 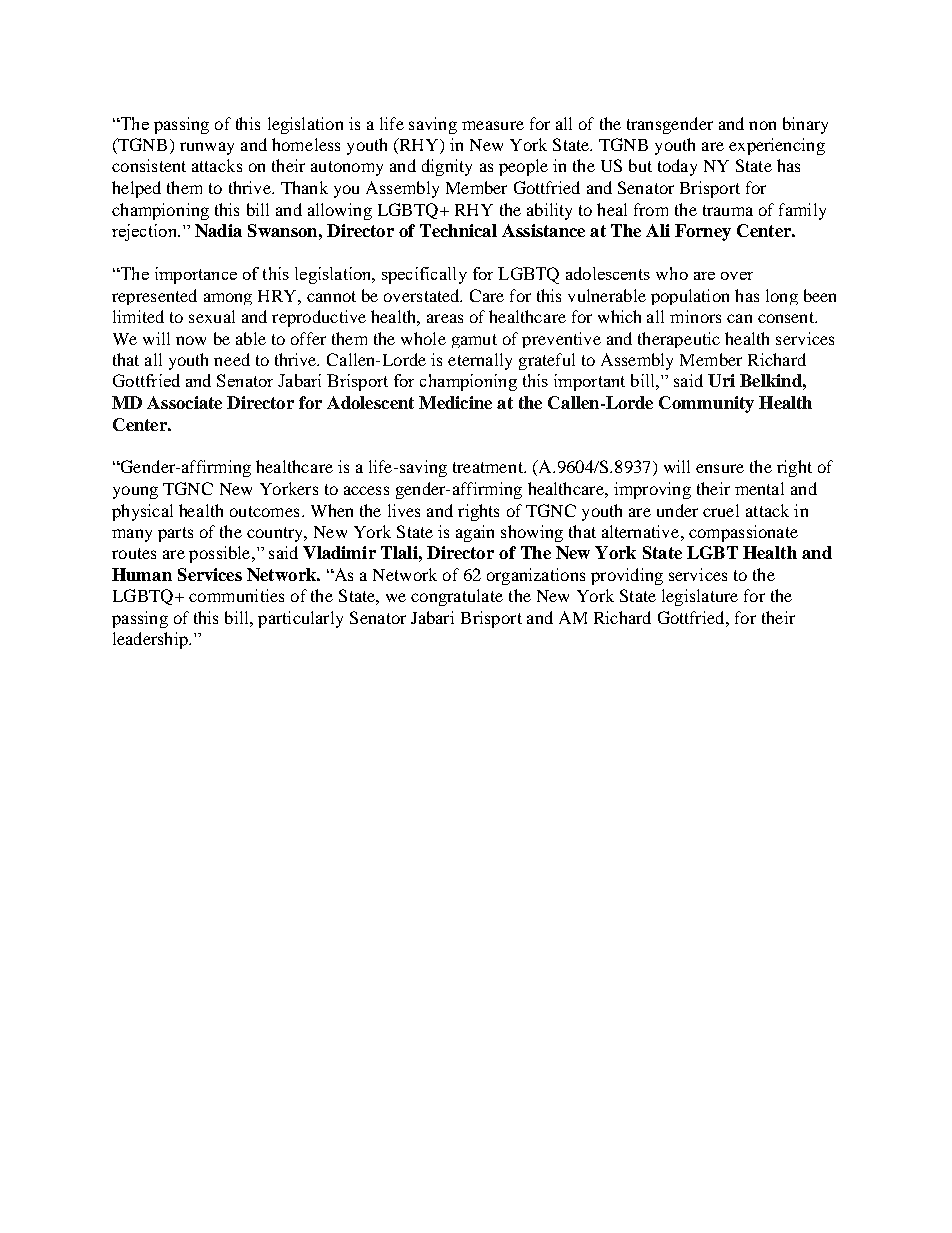 I want to click on leadership, so click(x=151, y=640).
